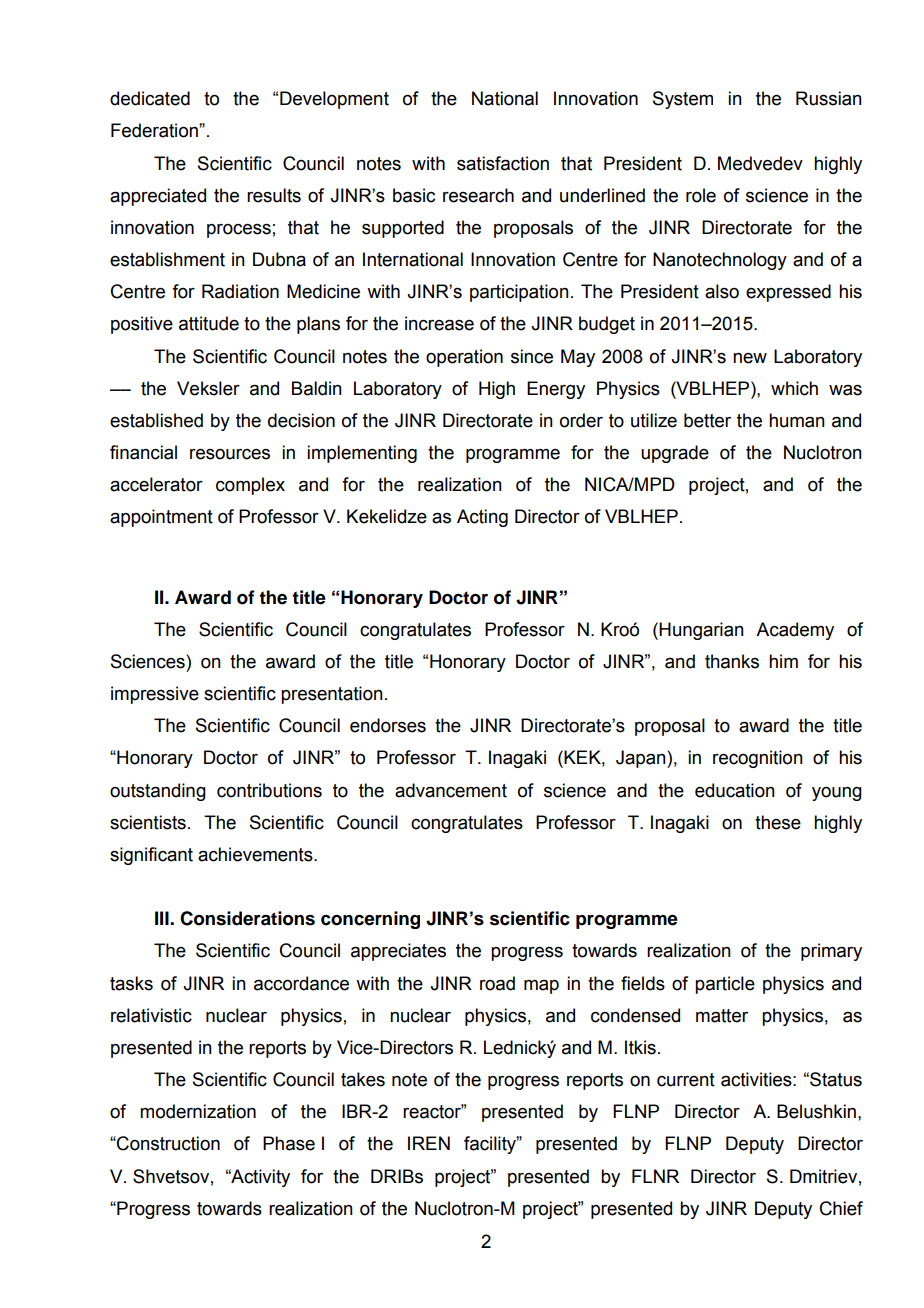  What do you see at coordinates (783, 661) in the screenshot?
I see `him` at bounding box center [783, 661].
